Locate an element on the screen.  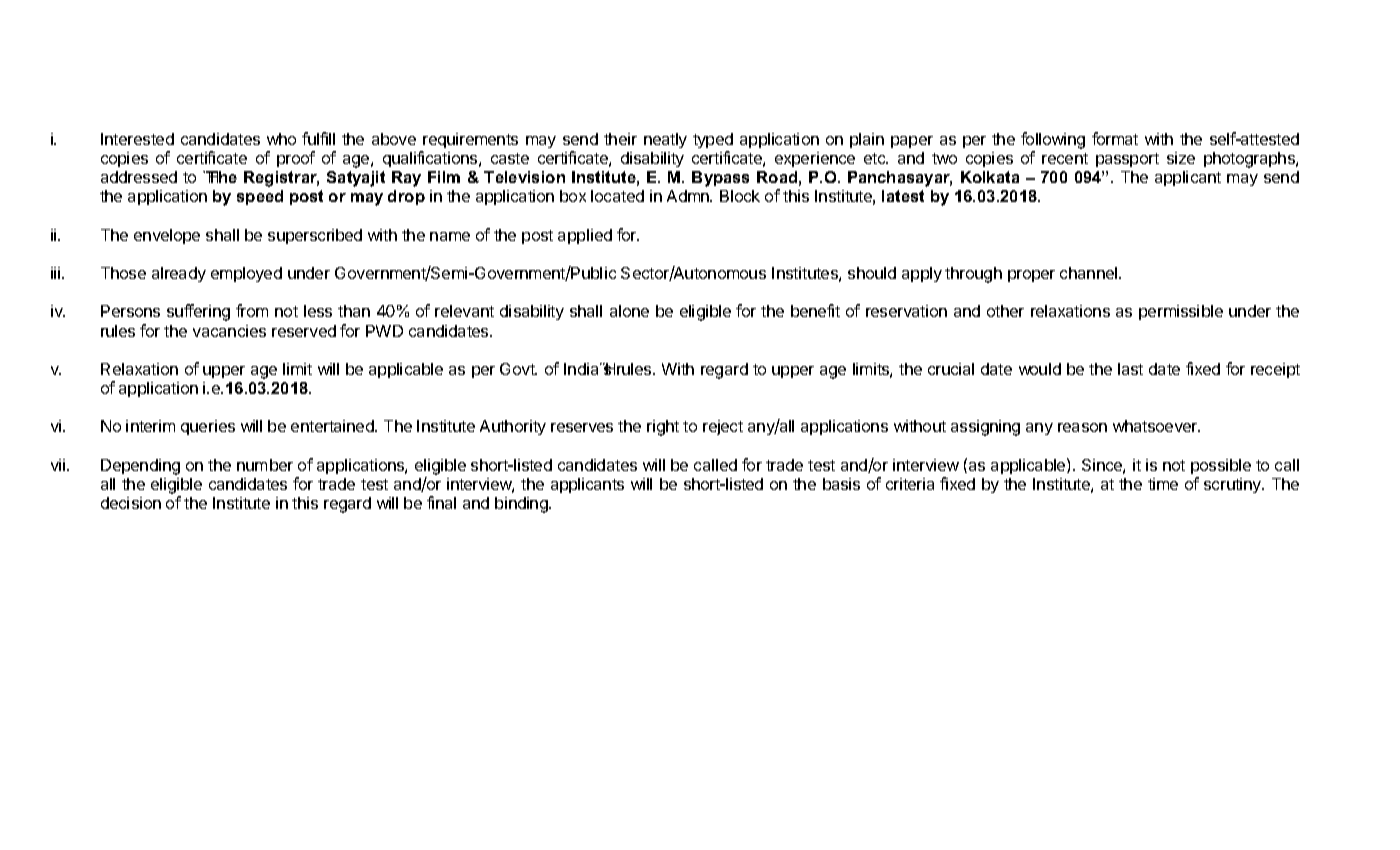
interim is located at coordinates (150, 426).
